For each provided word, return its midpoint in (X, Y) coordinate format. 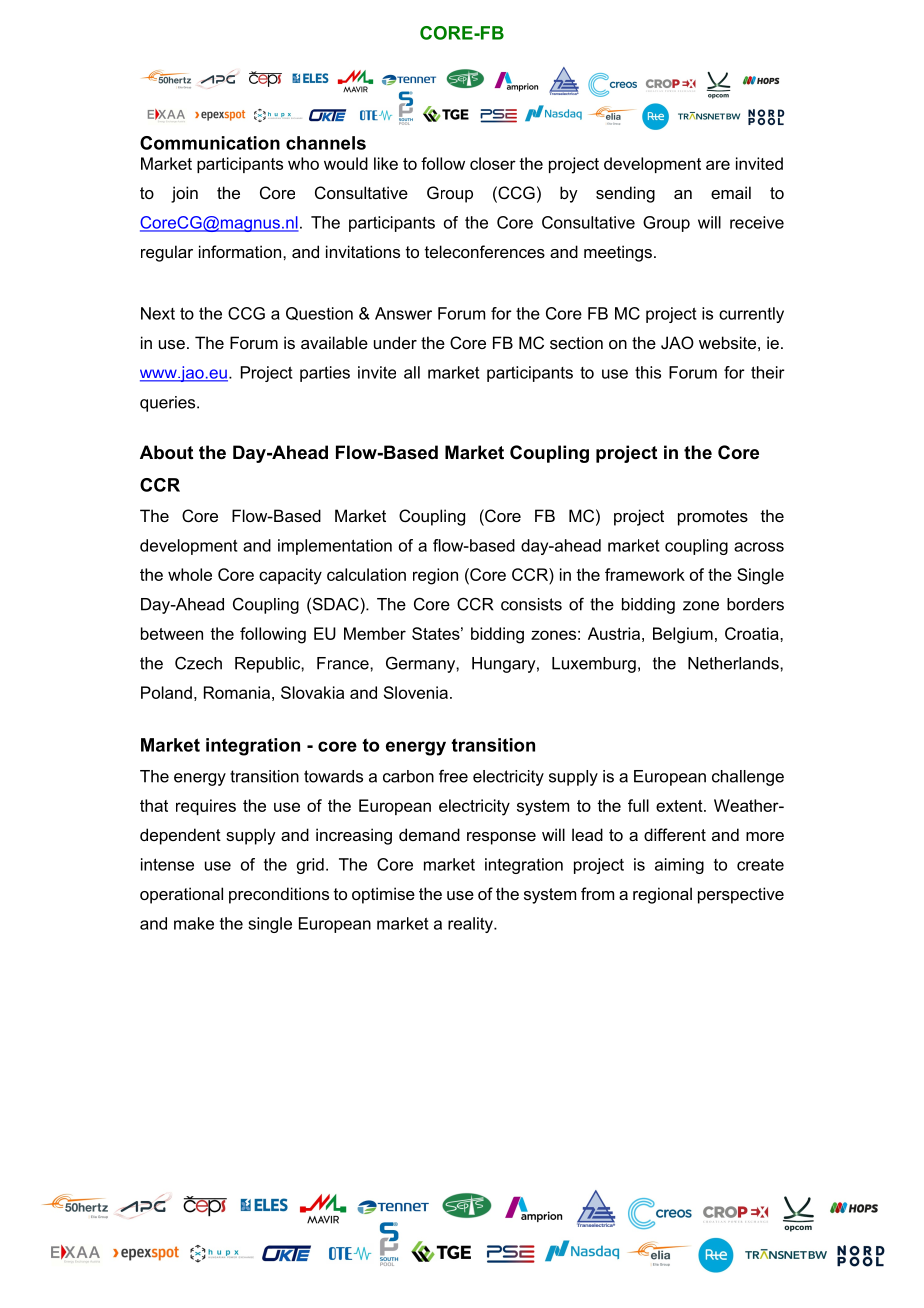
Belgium (683, 635)
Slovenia (416, 692)
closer (493, 163)
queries (169, 404)
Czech (198, 663)
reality (471, 925)
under (395, 342)
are (718, 165)
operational (181, 895)
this (648, 372)
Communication (210, 143)
